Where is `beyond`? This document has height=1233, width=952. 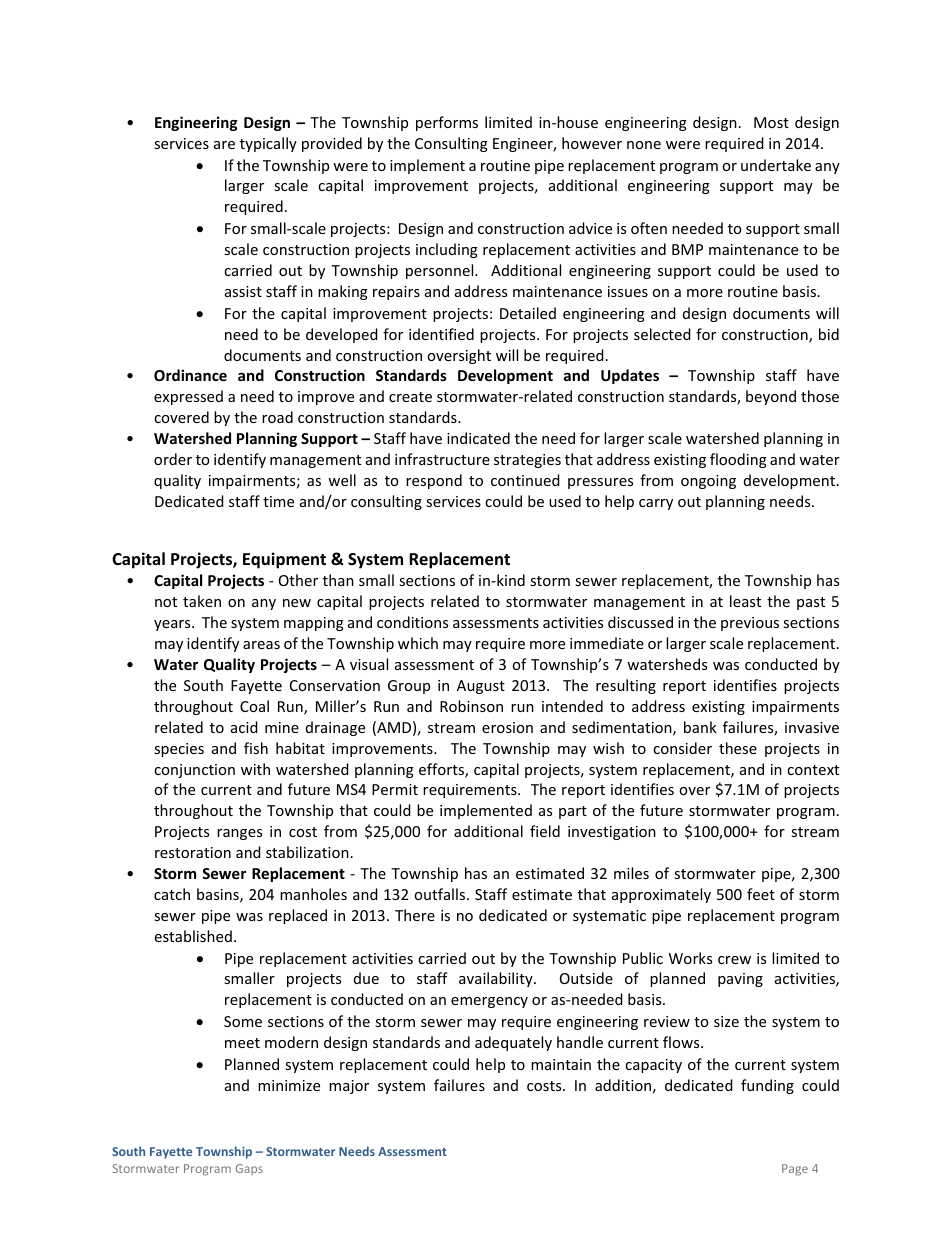 beyond is located at coordinates (771, 397).
